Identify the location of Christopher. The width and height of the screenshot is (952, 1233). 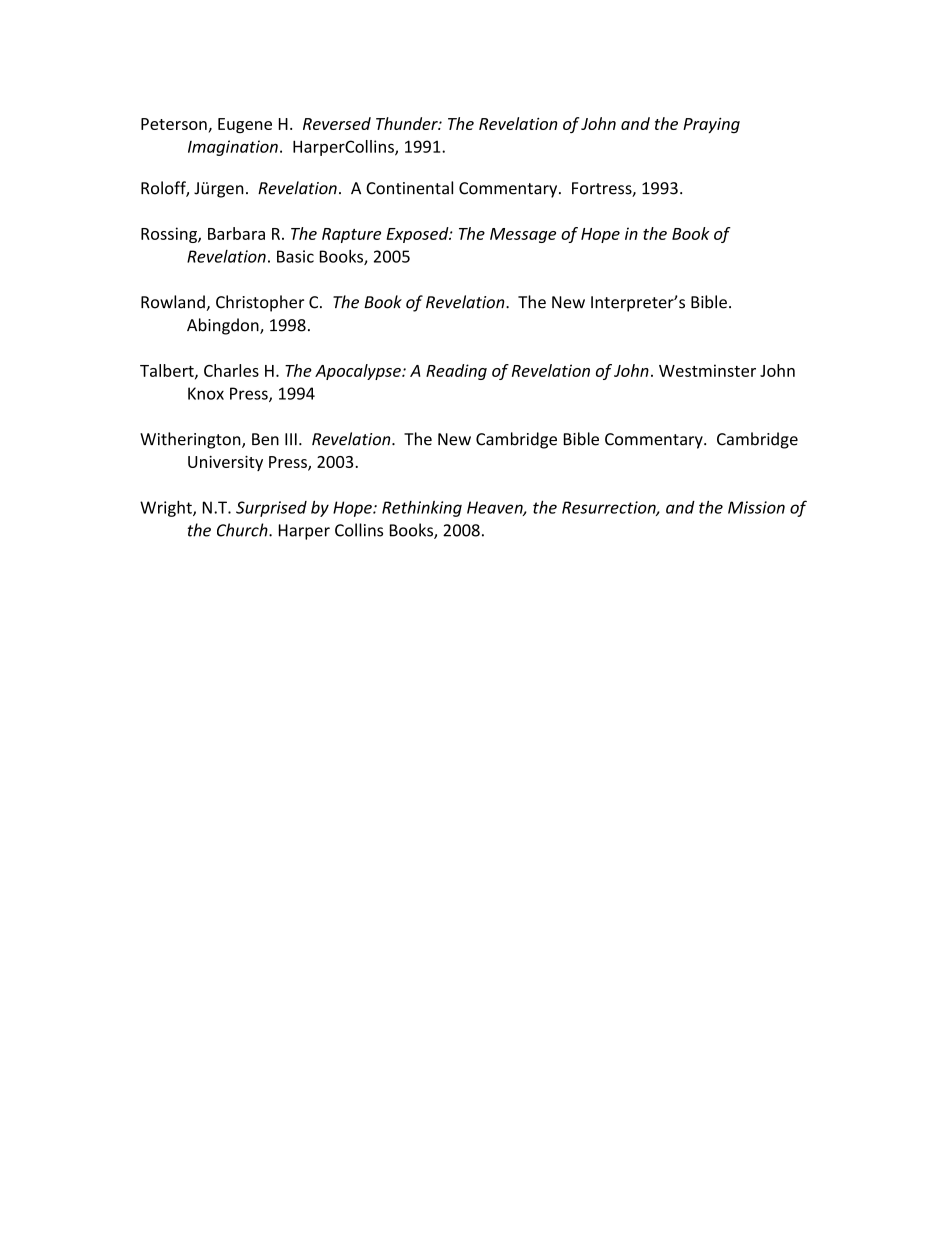
(260, 303).
